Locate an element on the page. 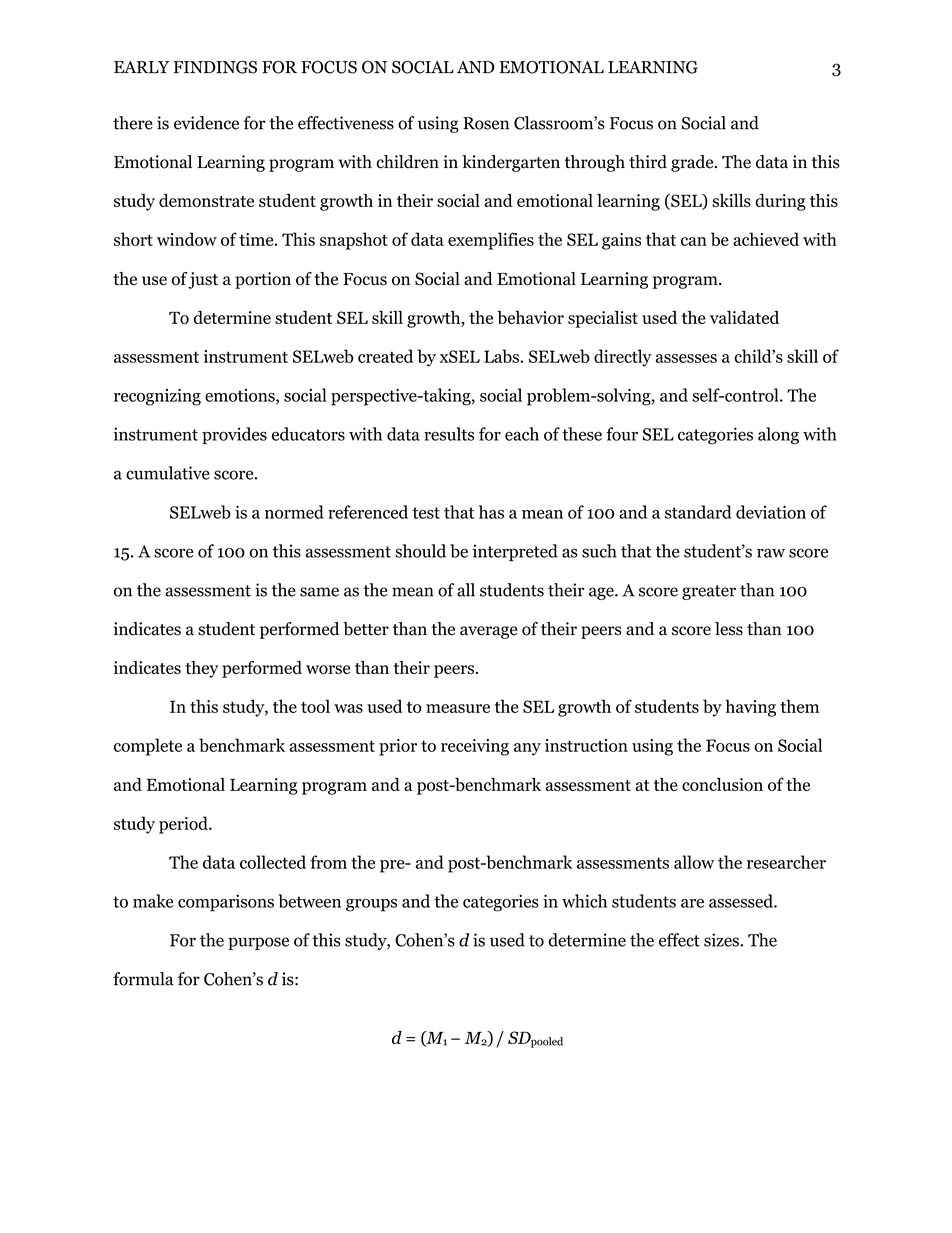  behavior is located at coordinates (530, 317).
